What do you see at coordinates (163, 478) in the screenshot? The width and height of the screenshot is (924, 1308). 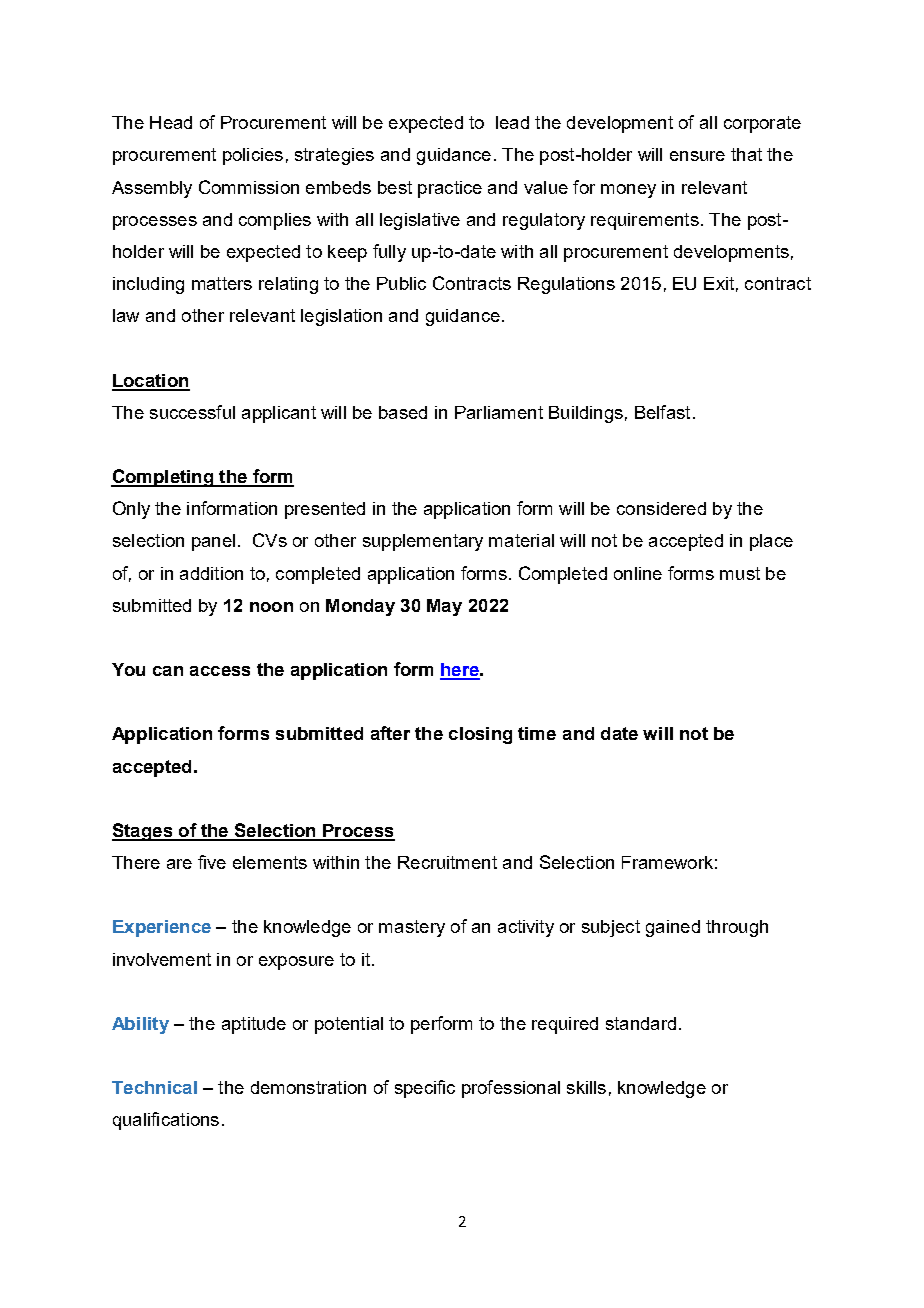 I see `Completing` at bounding box center [163, 478].
